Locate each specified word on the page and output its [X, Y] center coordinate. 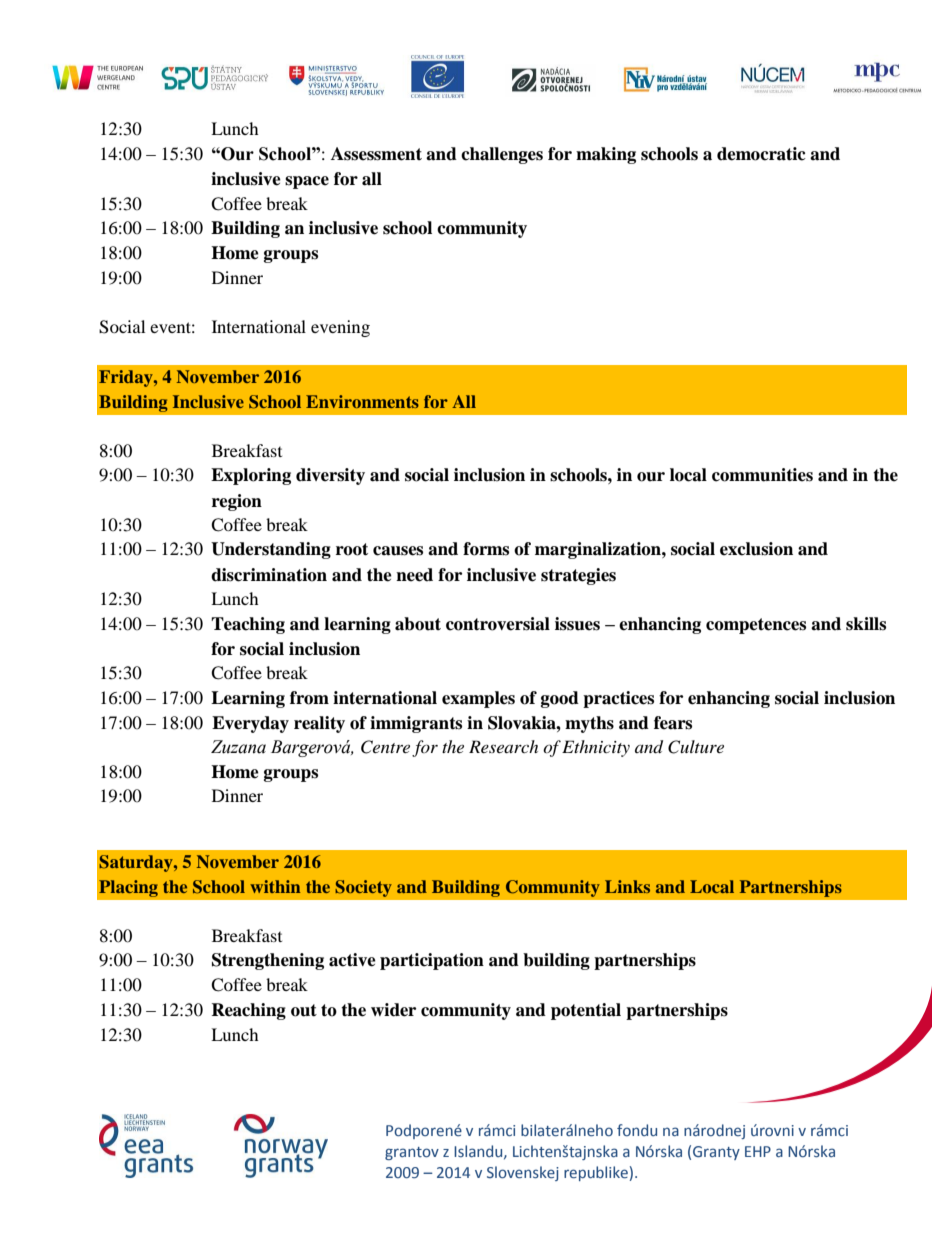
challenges [502, 155]
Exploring [251, 476]
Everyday [250, 724]
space [307, 182]
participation [432, 961]
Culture [696, 747]
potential [586, 1011]
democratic [761, 154]
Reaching [248, 1011]
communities [762, 475]
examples [478, 699]
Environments [362, 401]
